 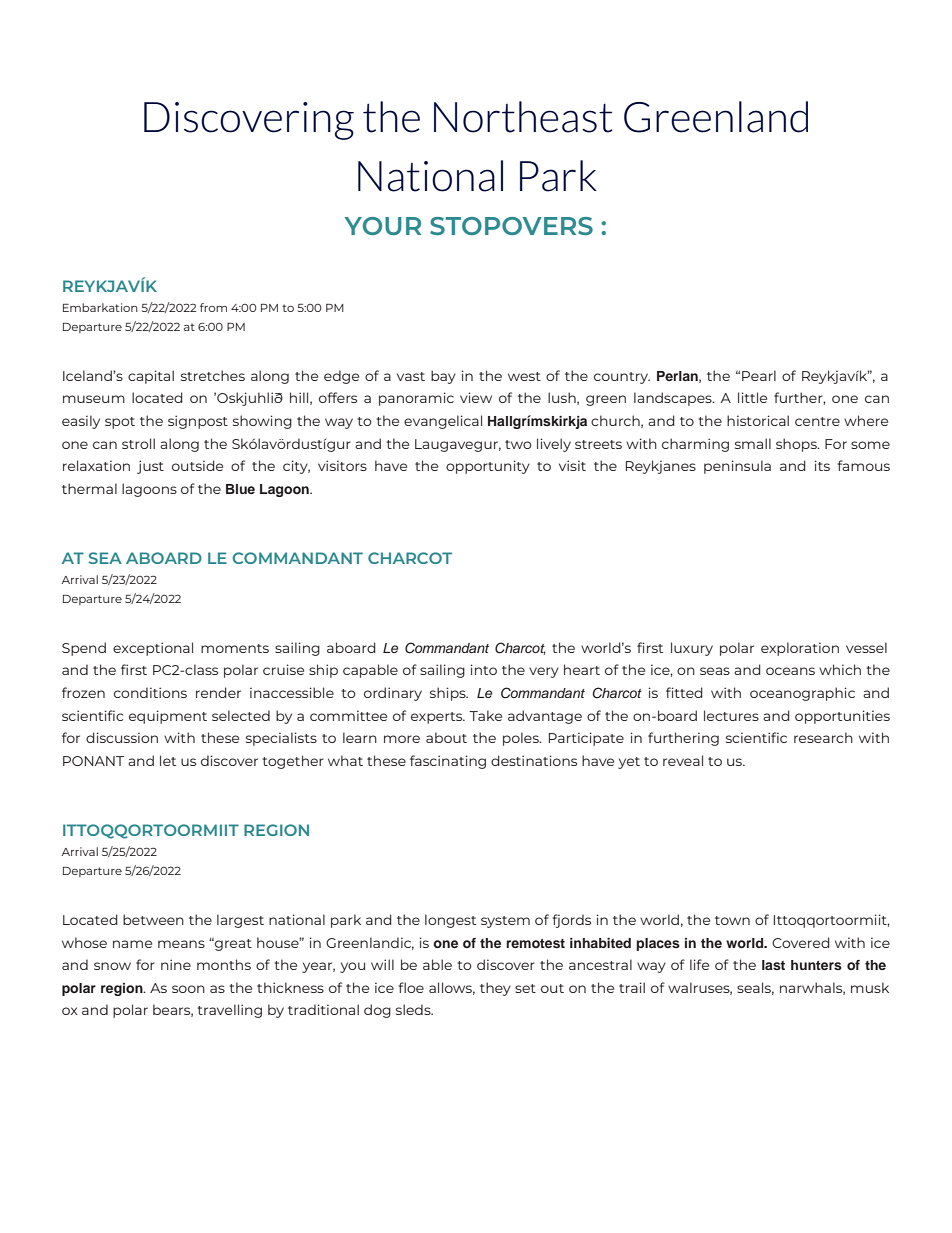 I want to click on bay, so click(x=443, y=377).
